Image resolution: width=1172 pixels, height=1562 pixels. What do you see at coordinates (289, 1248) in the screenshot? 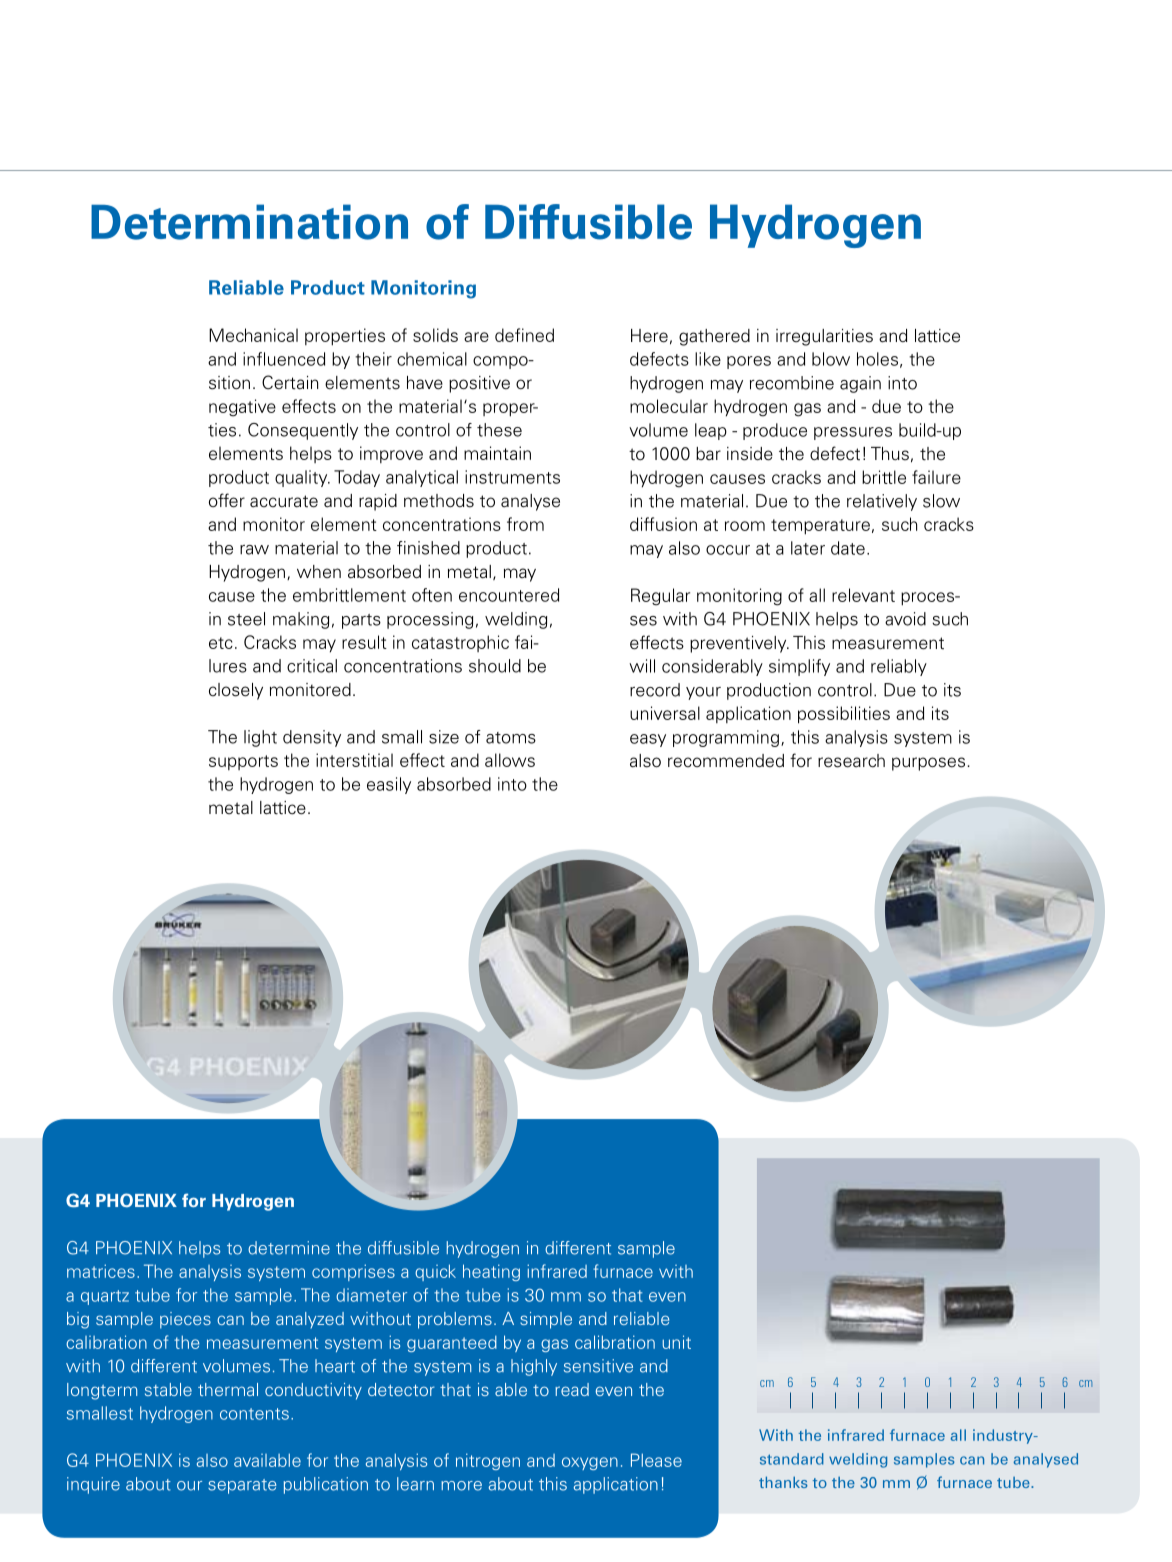
I see `determine` at bounding box center [289, 1248].
